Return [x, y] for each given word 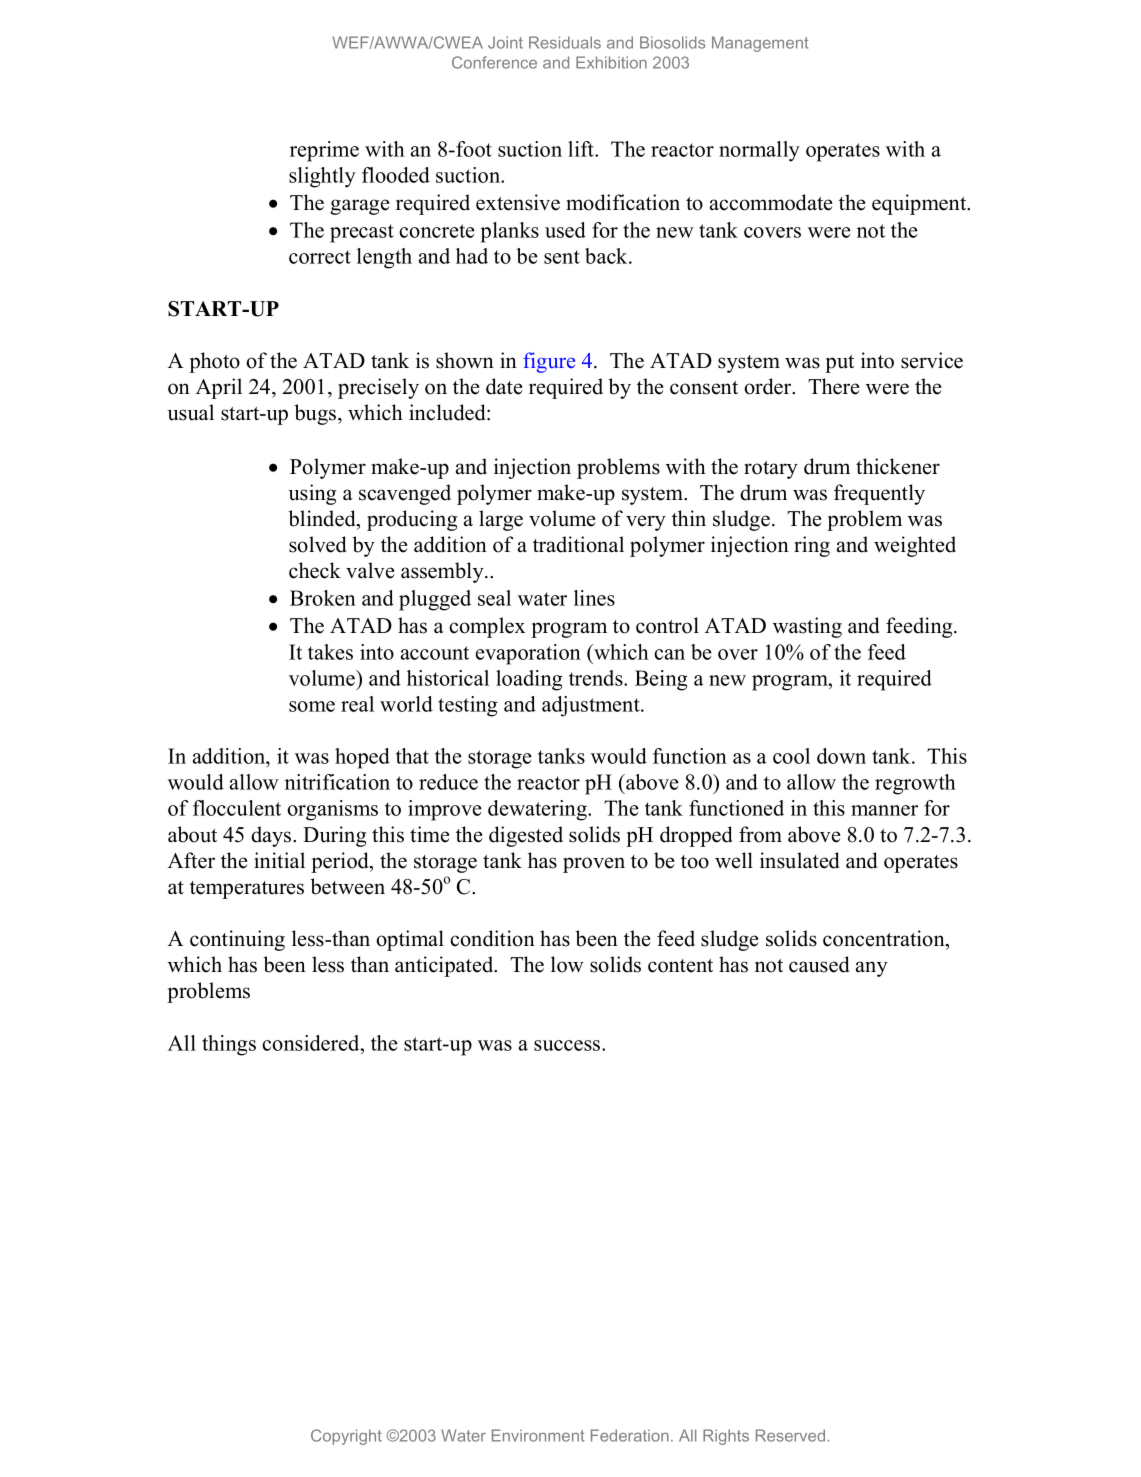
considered [312, 1043]
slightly [322, 177]
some [312, 706]
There [834, 386]
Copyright [346, 1437]
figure [549, 362]
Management [760, 44]
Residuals [565, 42]
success [568, 1045]
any [872, 969]
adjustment [592, 706]
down [841, 756]
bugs [316, 414]
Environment [538, 1435]
